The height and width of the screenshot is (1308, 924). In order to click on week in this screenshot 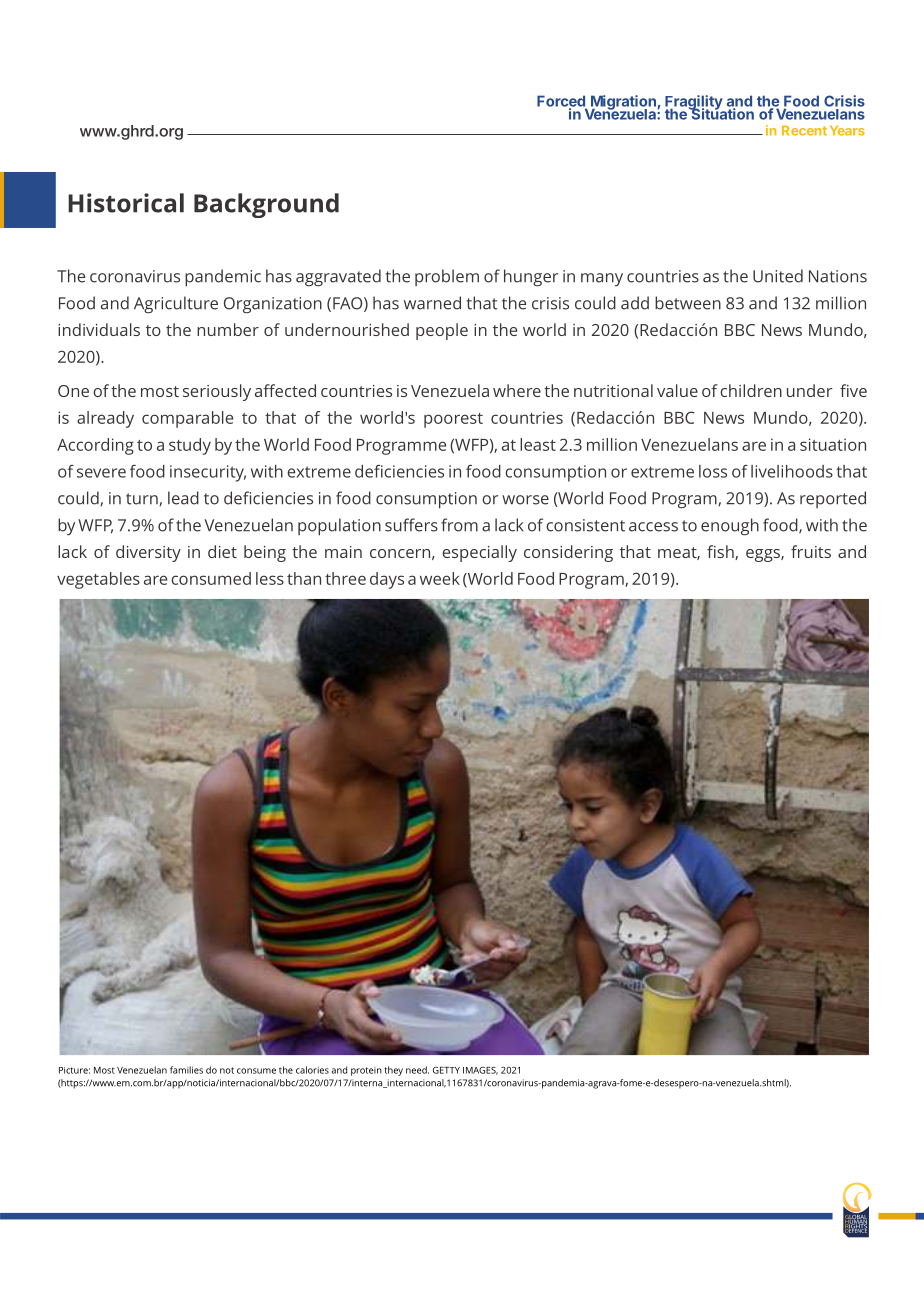, I will do `click(440, 578)`.
